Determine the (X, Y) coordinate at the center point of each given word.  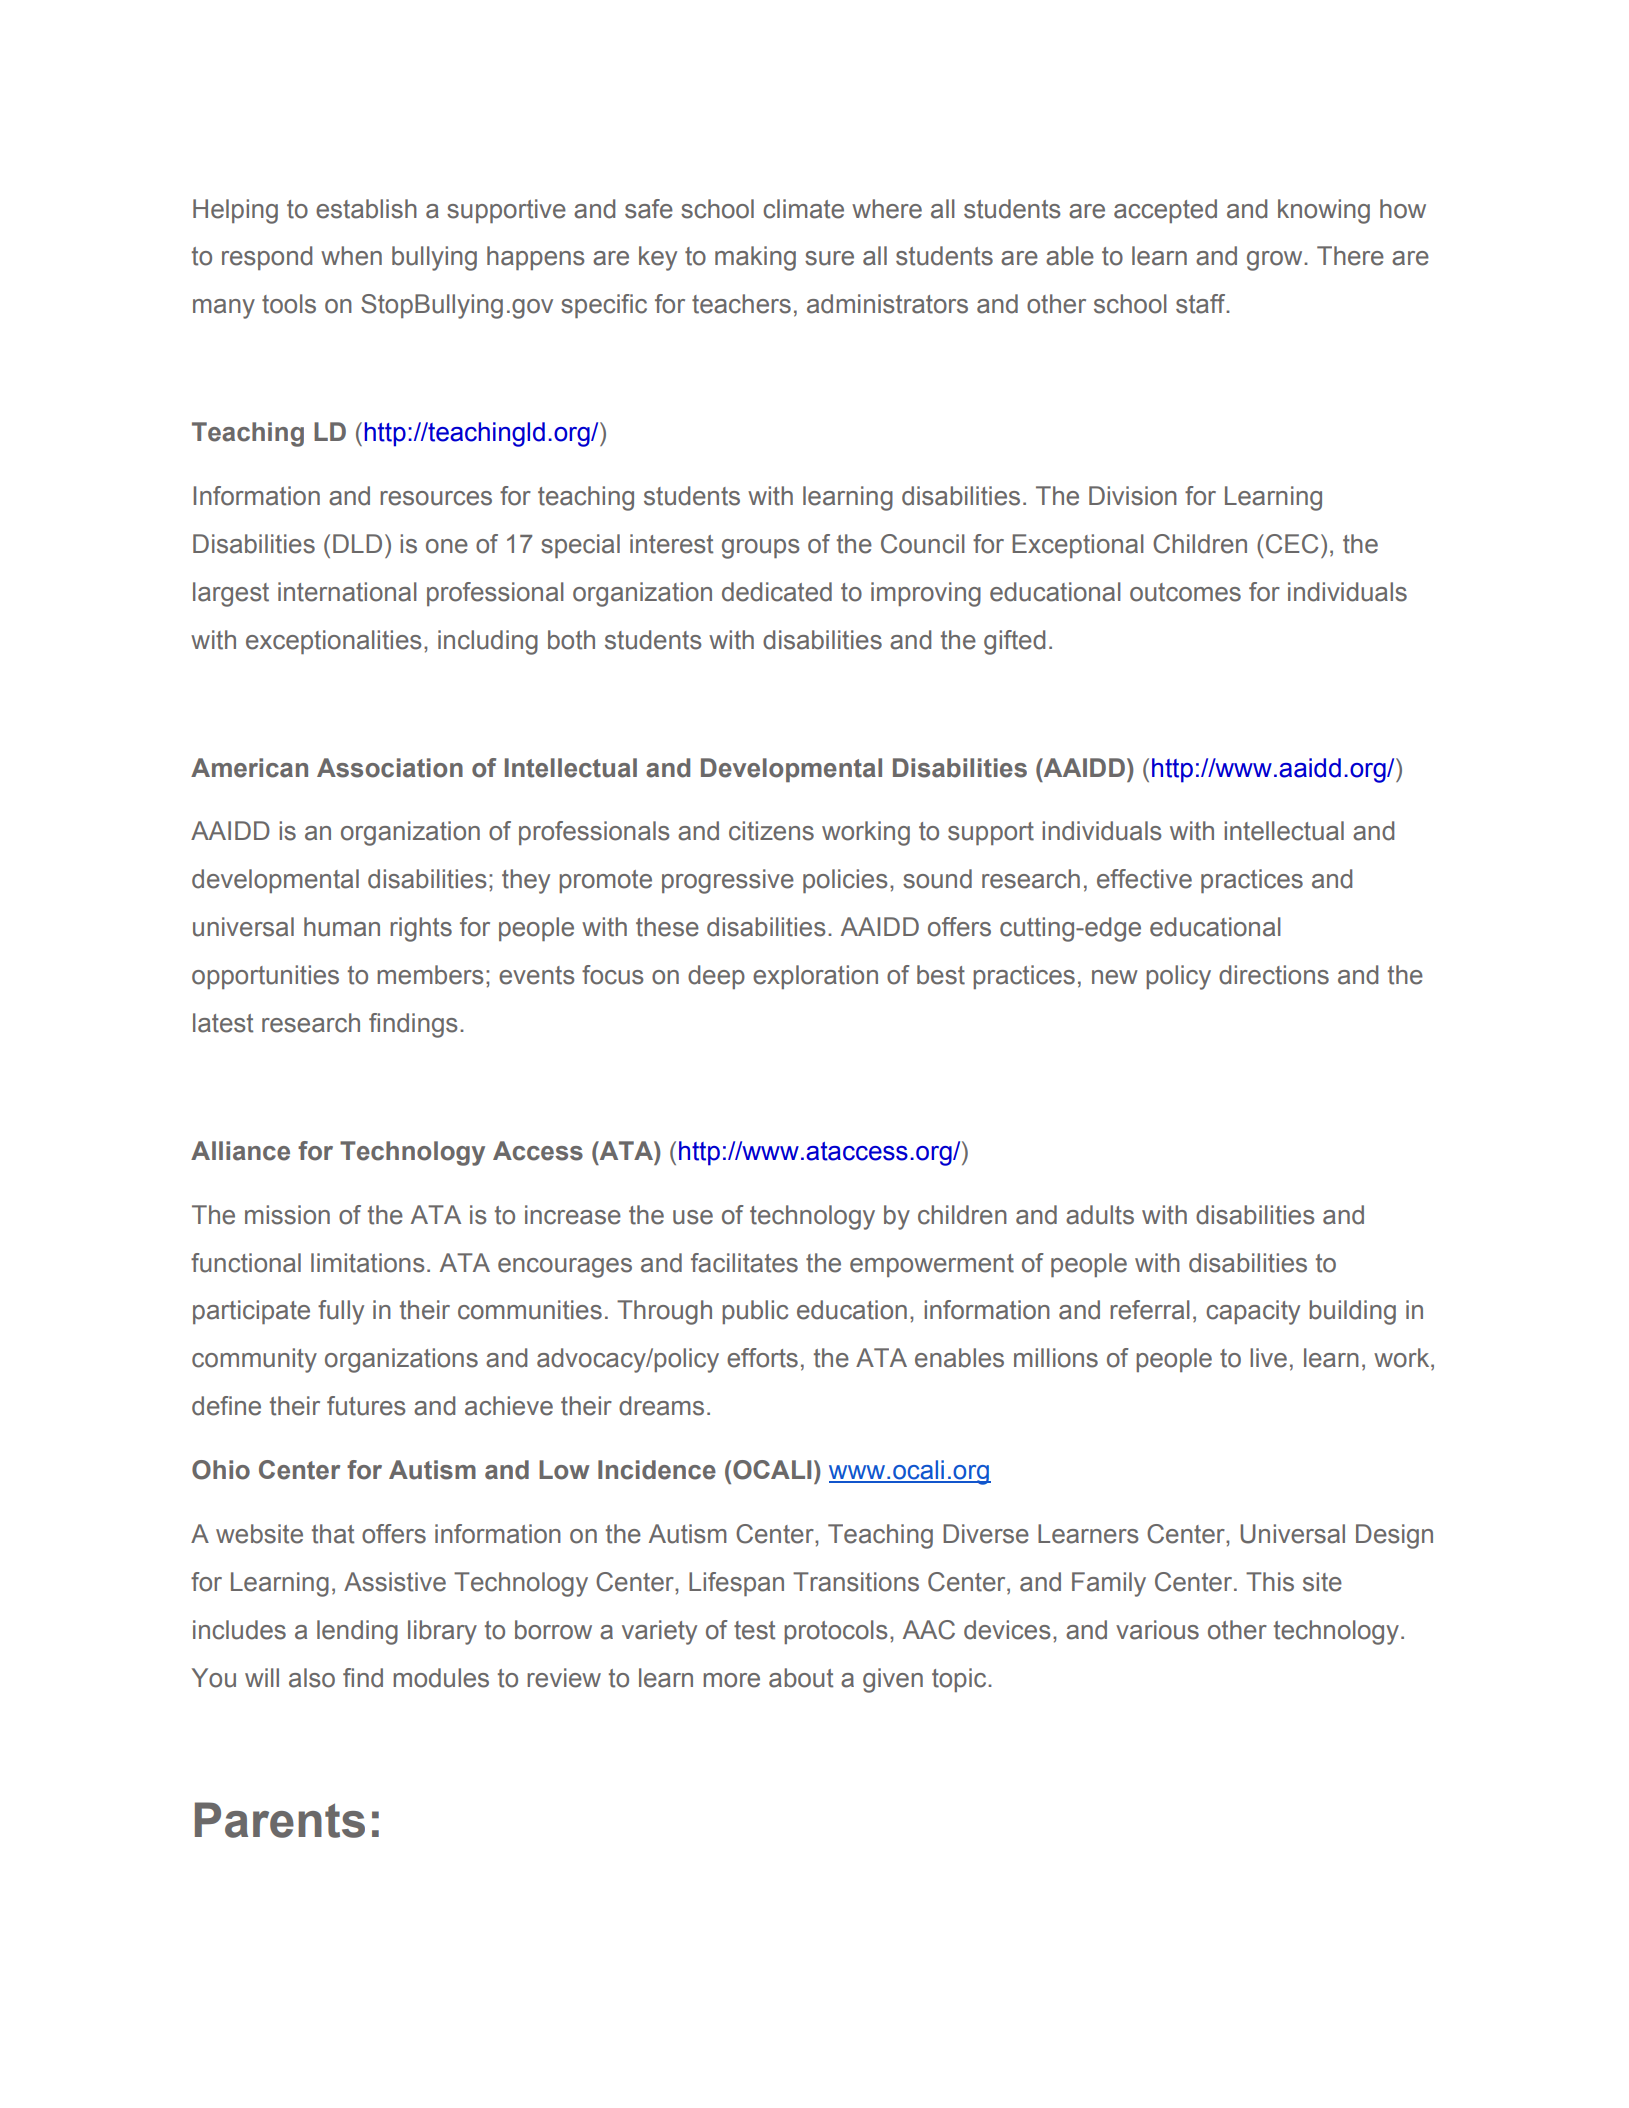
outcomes (1185, 592)
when (351, 256)
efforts (762, 1358)
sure (829, 258)
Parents (280, 1820)
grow (1276, 261)
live (1268, 1358)
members (430, 975)
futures (366, 1406)
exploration (815, 977)
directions (1274, 975)
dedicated (777, 592)
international (347, 592)
